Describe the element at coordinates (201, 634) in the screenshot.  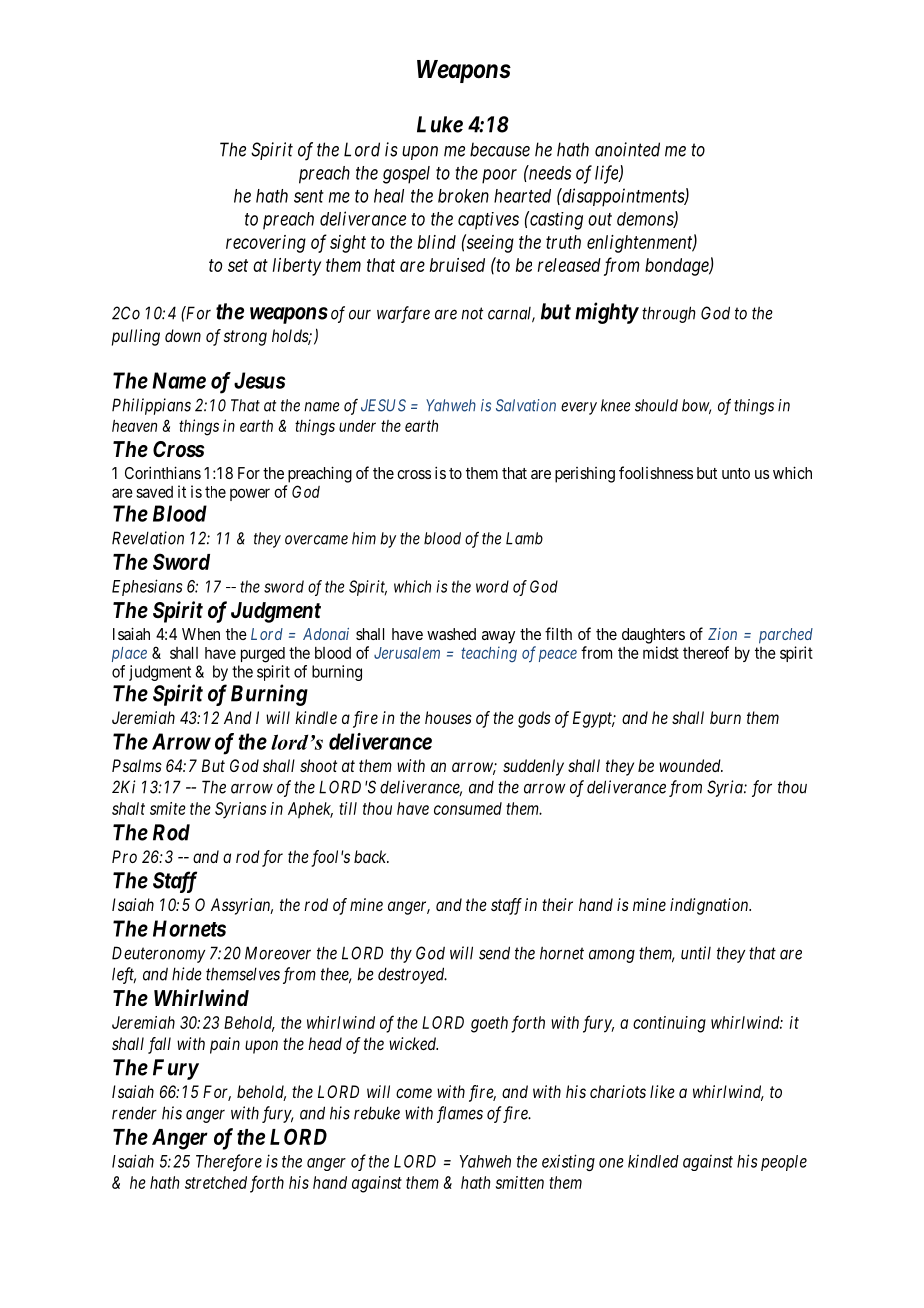
I see `When` at that location.
